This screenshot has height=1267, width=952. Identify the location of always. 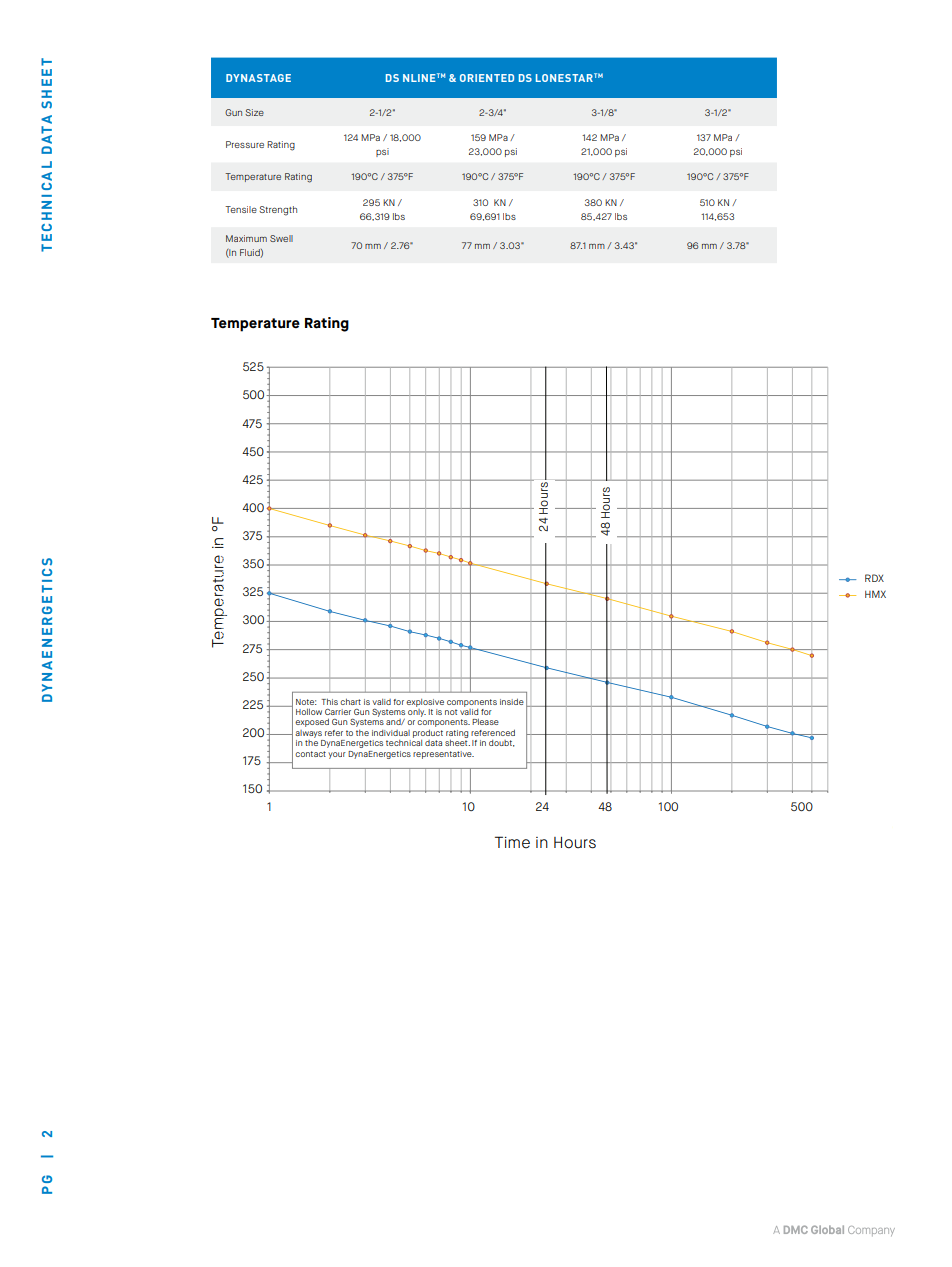
(308, 734).
